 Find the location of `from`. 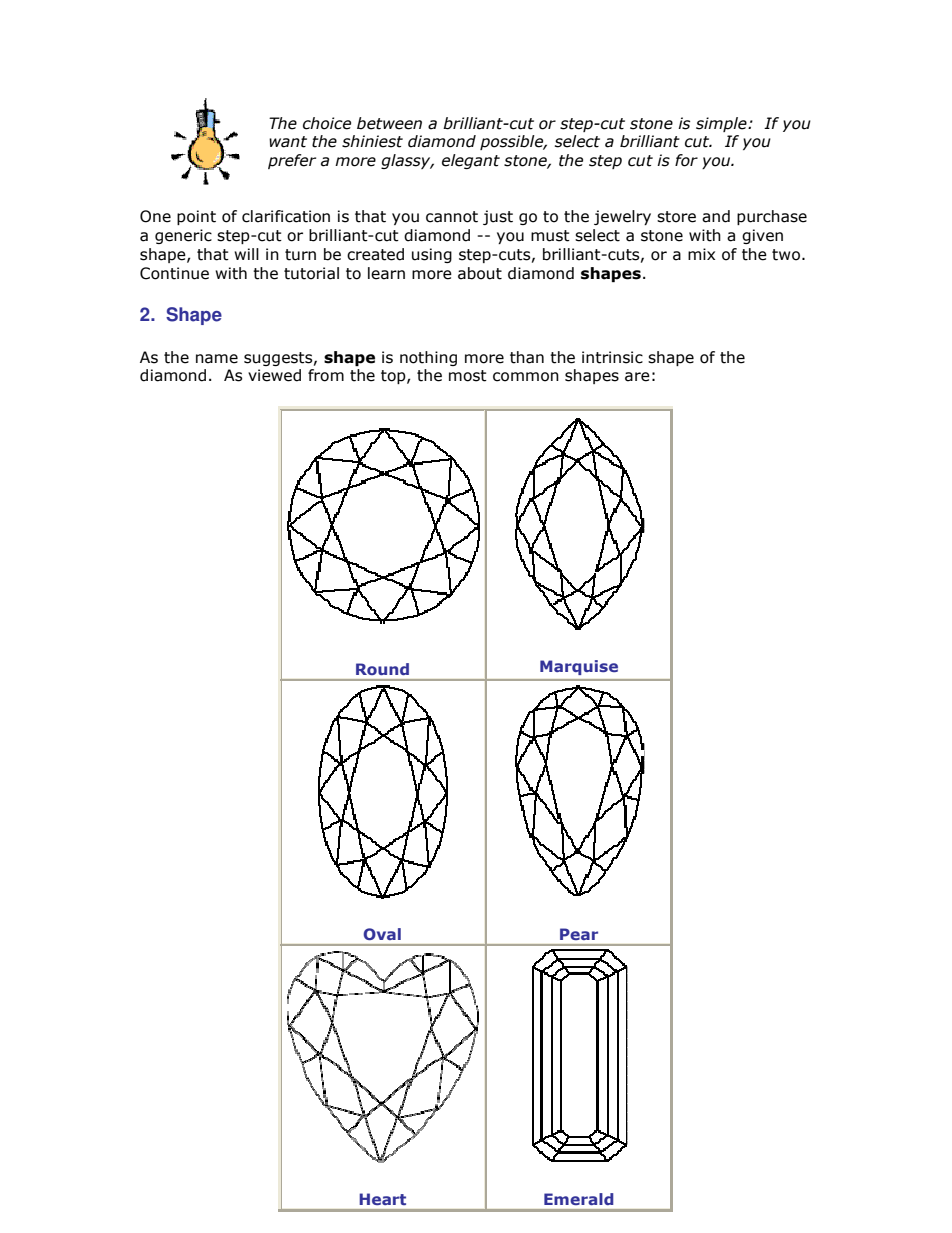

from is located at coordinates (326, 375).
